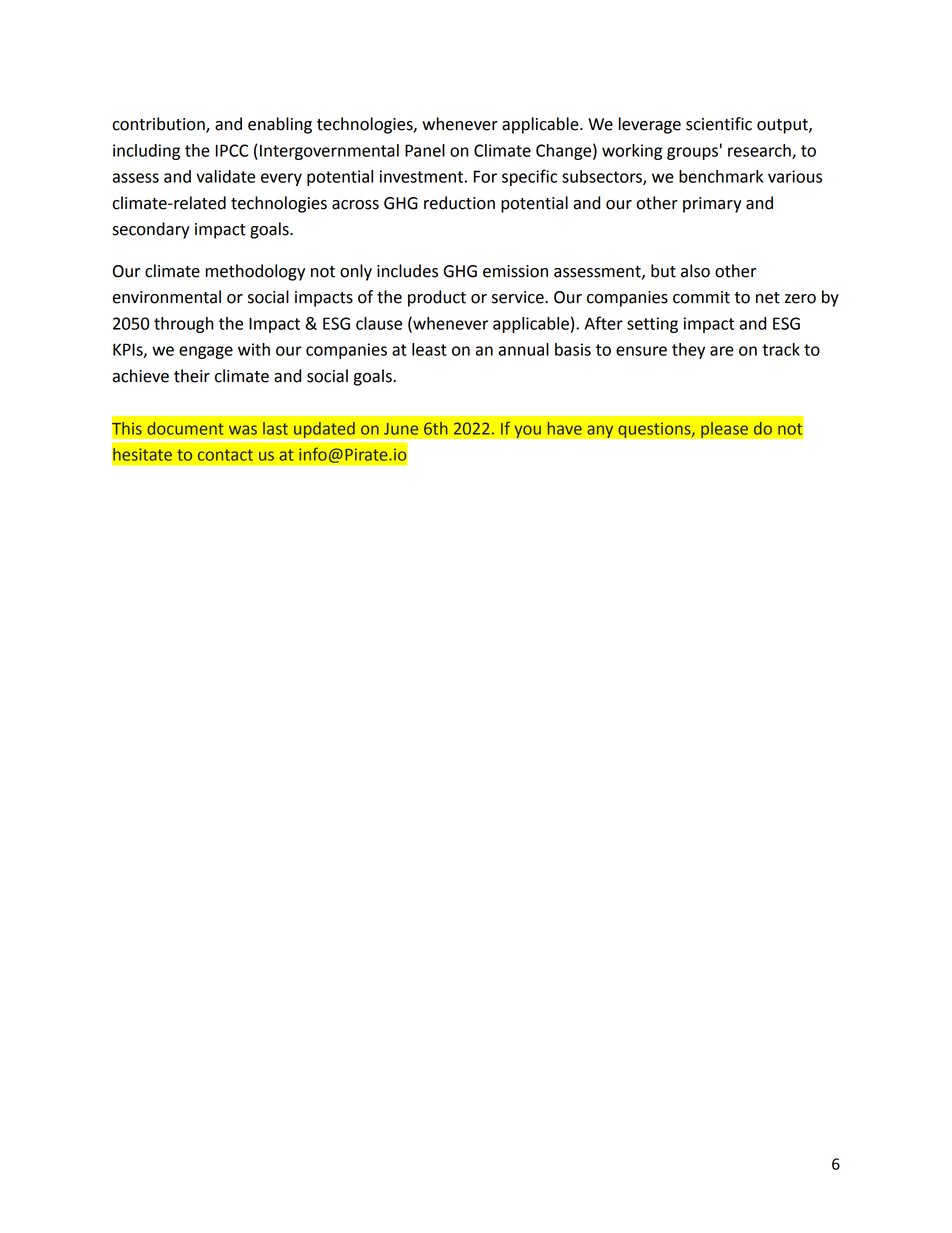 This document has width=952, height=1233. Describe the element at coordinates (459, 203) in the document. I see `reduction` at that location.
